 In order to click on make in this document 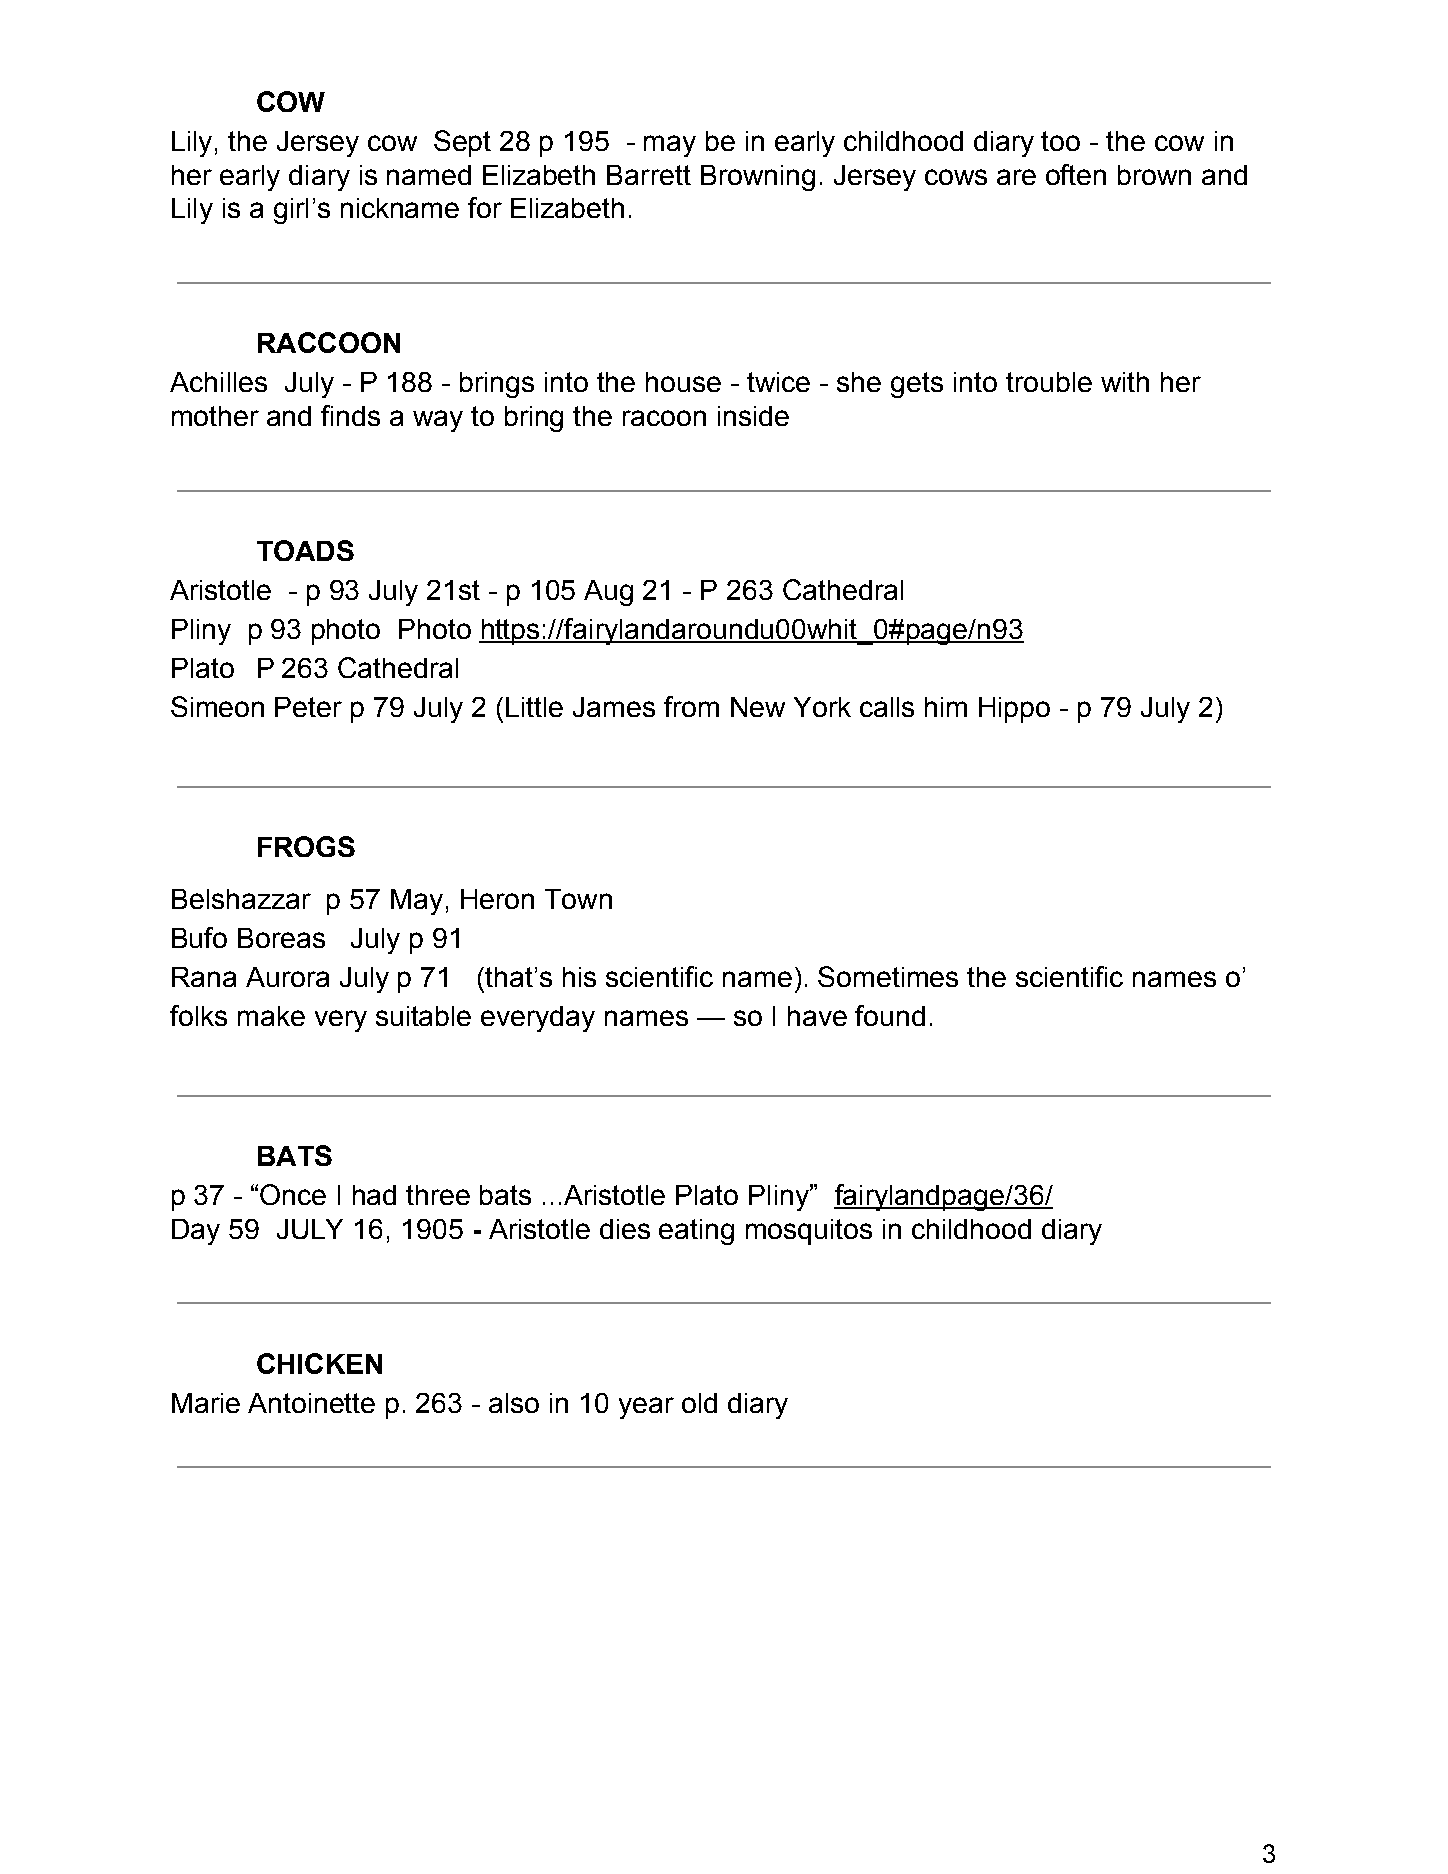, I will do `click(271, 1016)`.
